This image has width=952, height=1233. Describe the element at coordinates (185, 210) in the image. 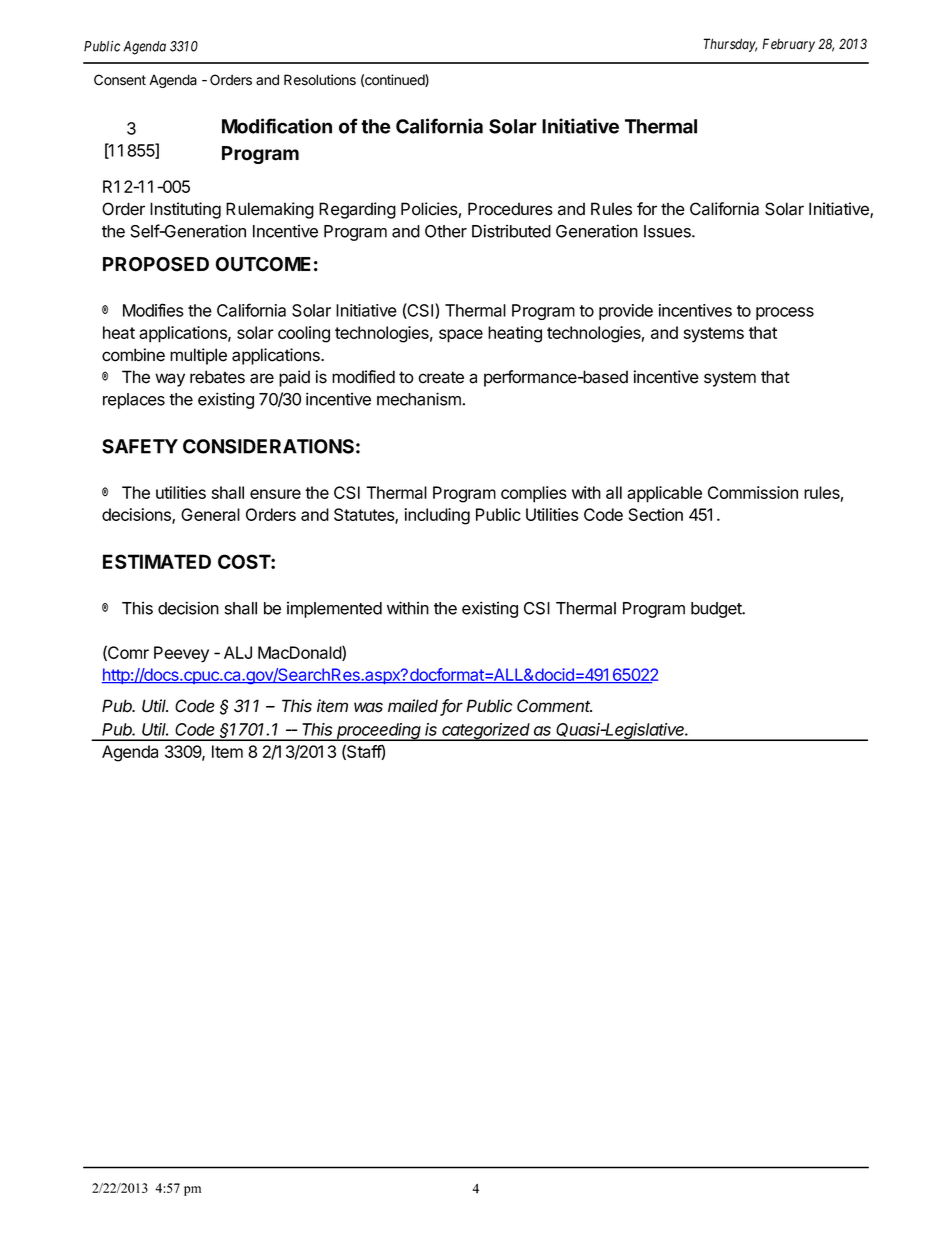

I see `Instituting` at that location.
